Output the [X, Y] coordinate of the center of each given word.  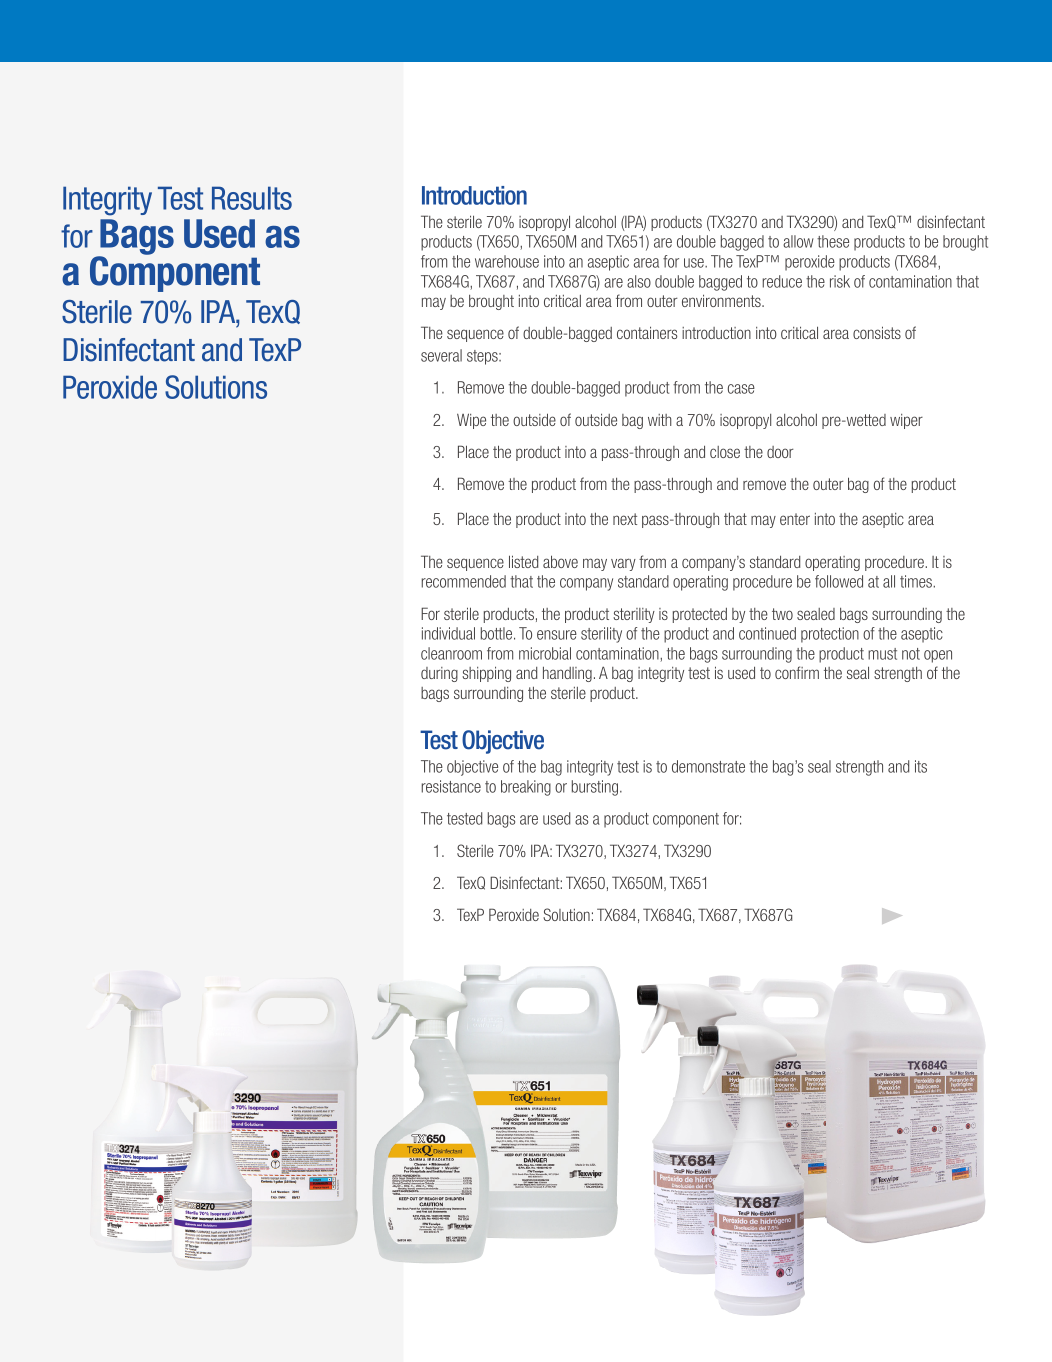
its [921, 766]
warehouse [507, 261]
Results [252, 198]
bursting [596, 788]
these [833, 241]
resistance [451, 786]
